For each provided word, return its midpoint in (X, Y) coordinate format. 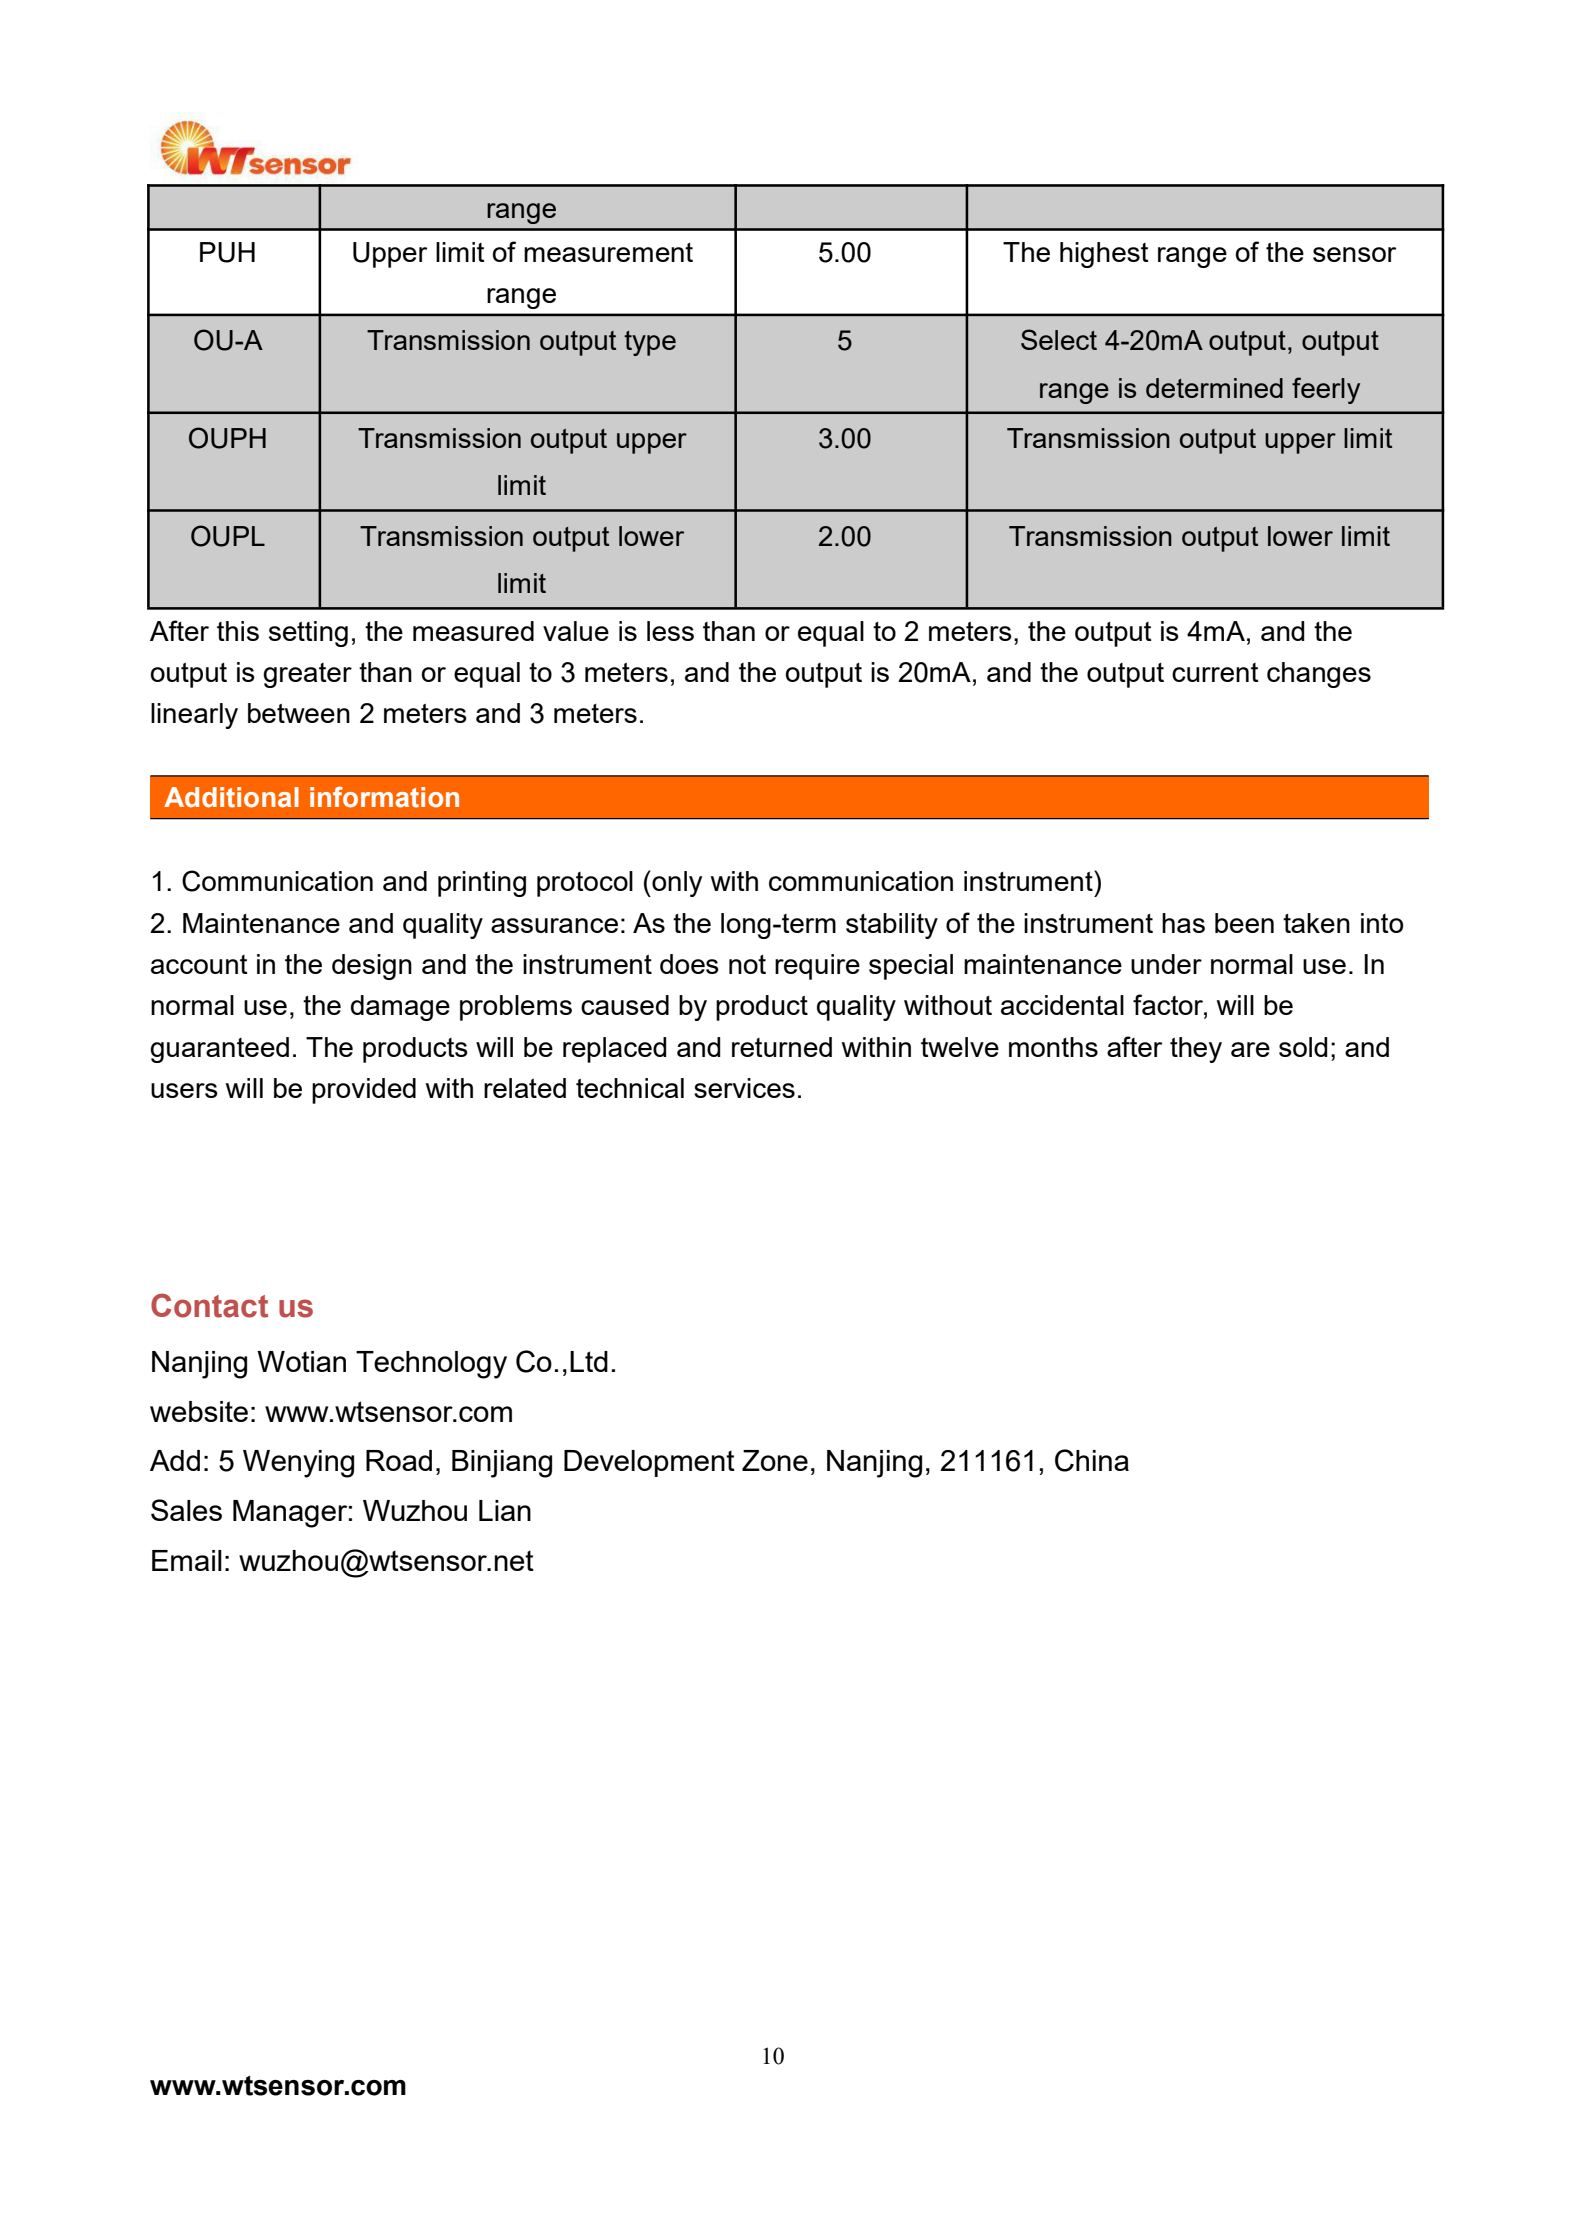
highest (1104, 255)
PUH (227, 252)
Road (399, 1460)
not (747, 964)
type (650, 343)
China (1092, 1460)
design (372, 967)
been (1244, 923)
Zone (775, 1460)
